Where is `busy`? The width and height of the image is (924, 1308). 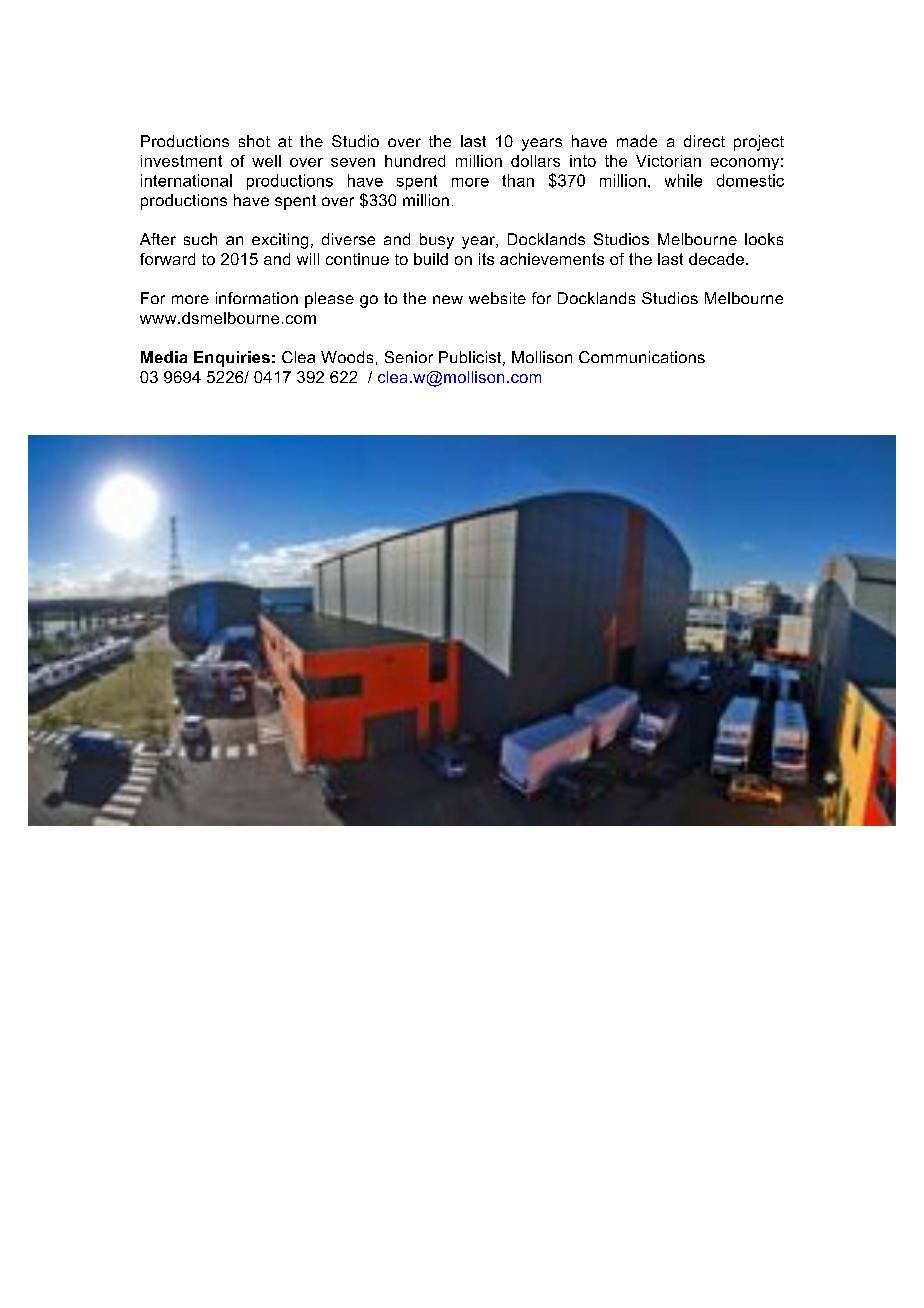
busy is located at coordinates (437, 241).
